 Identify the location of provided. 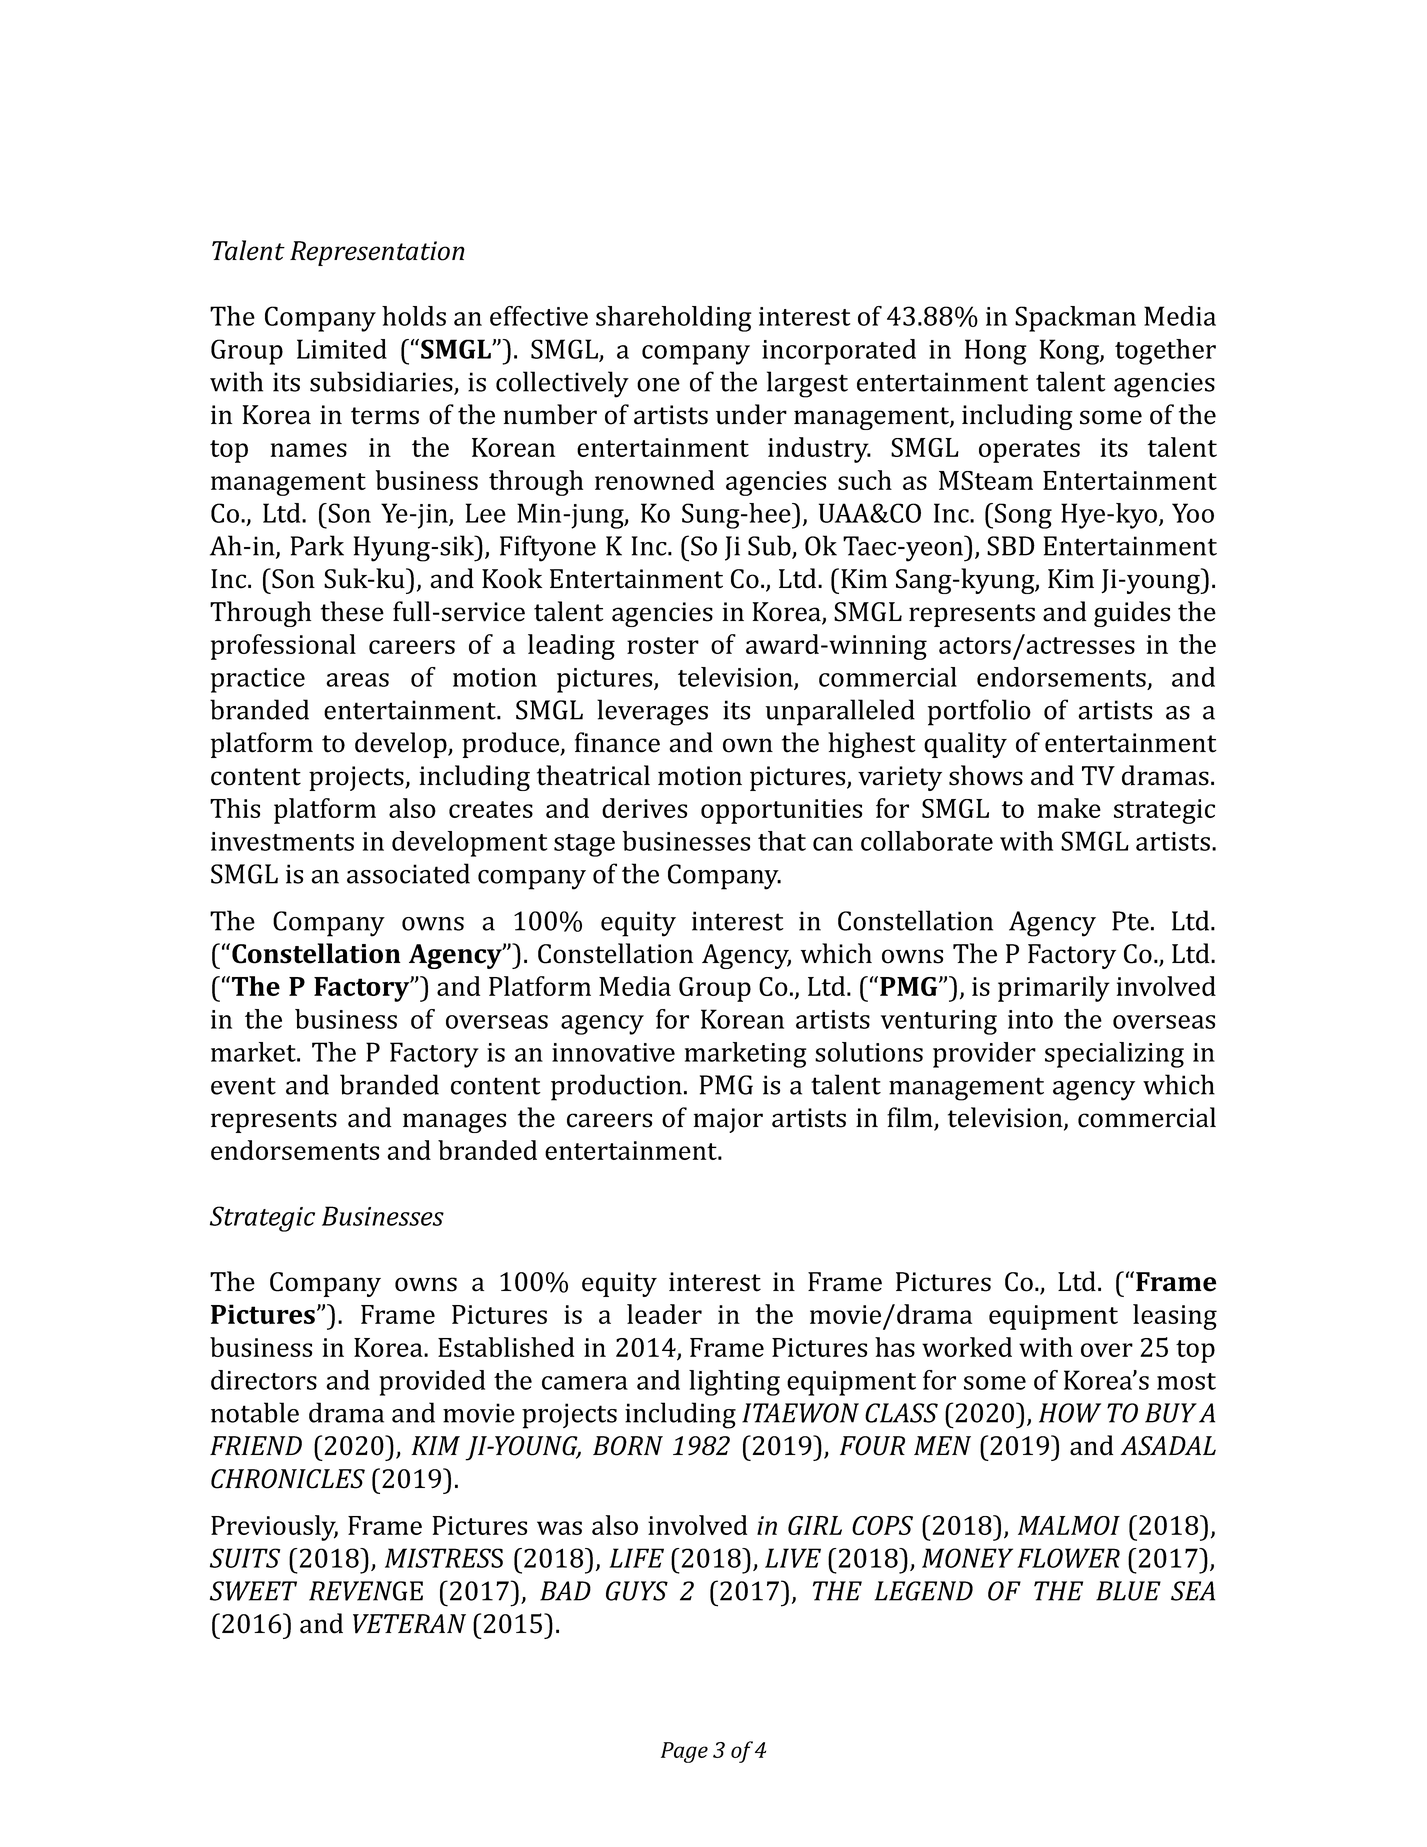
(432, 1383).
